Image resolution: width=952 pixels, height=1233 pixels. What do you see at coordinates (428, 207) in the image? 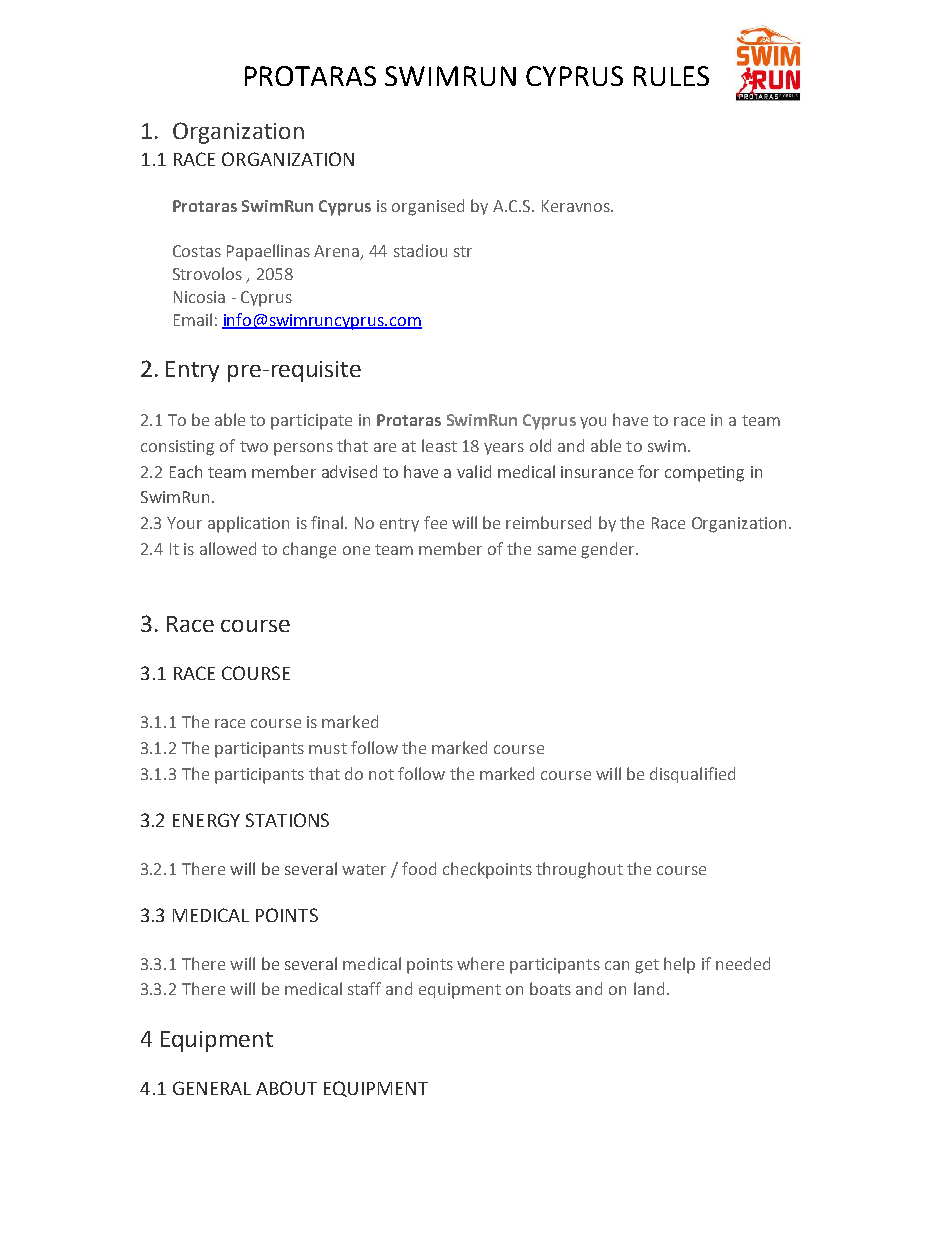
I see `organised` at bounding box center [428, 207].
